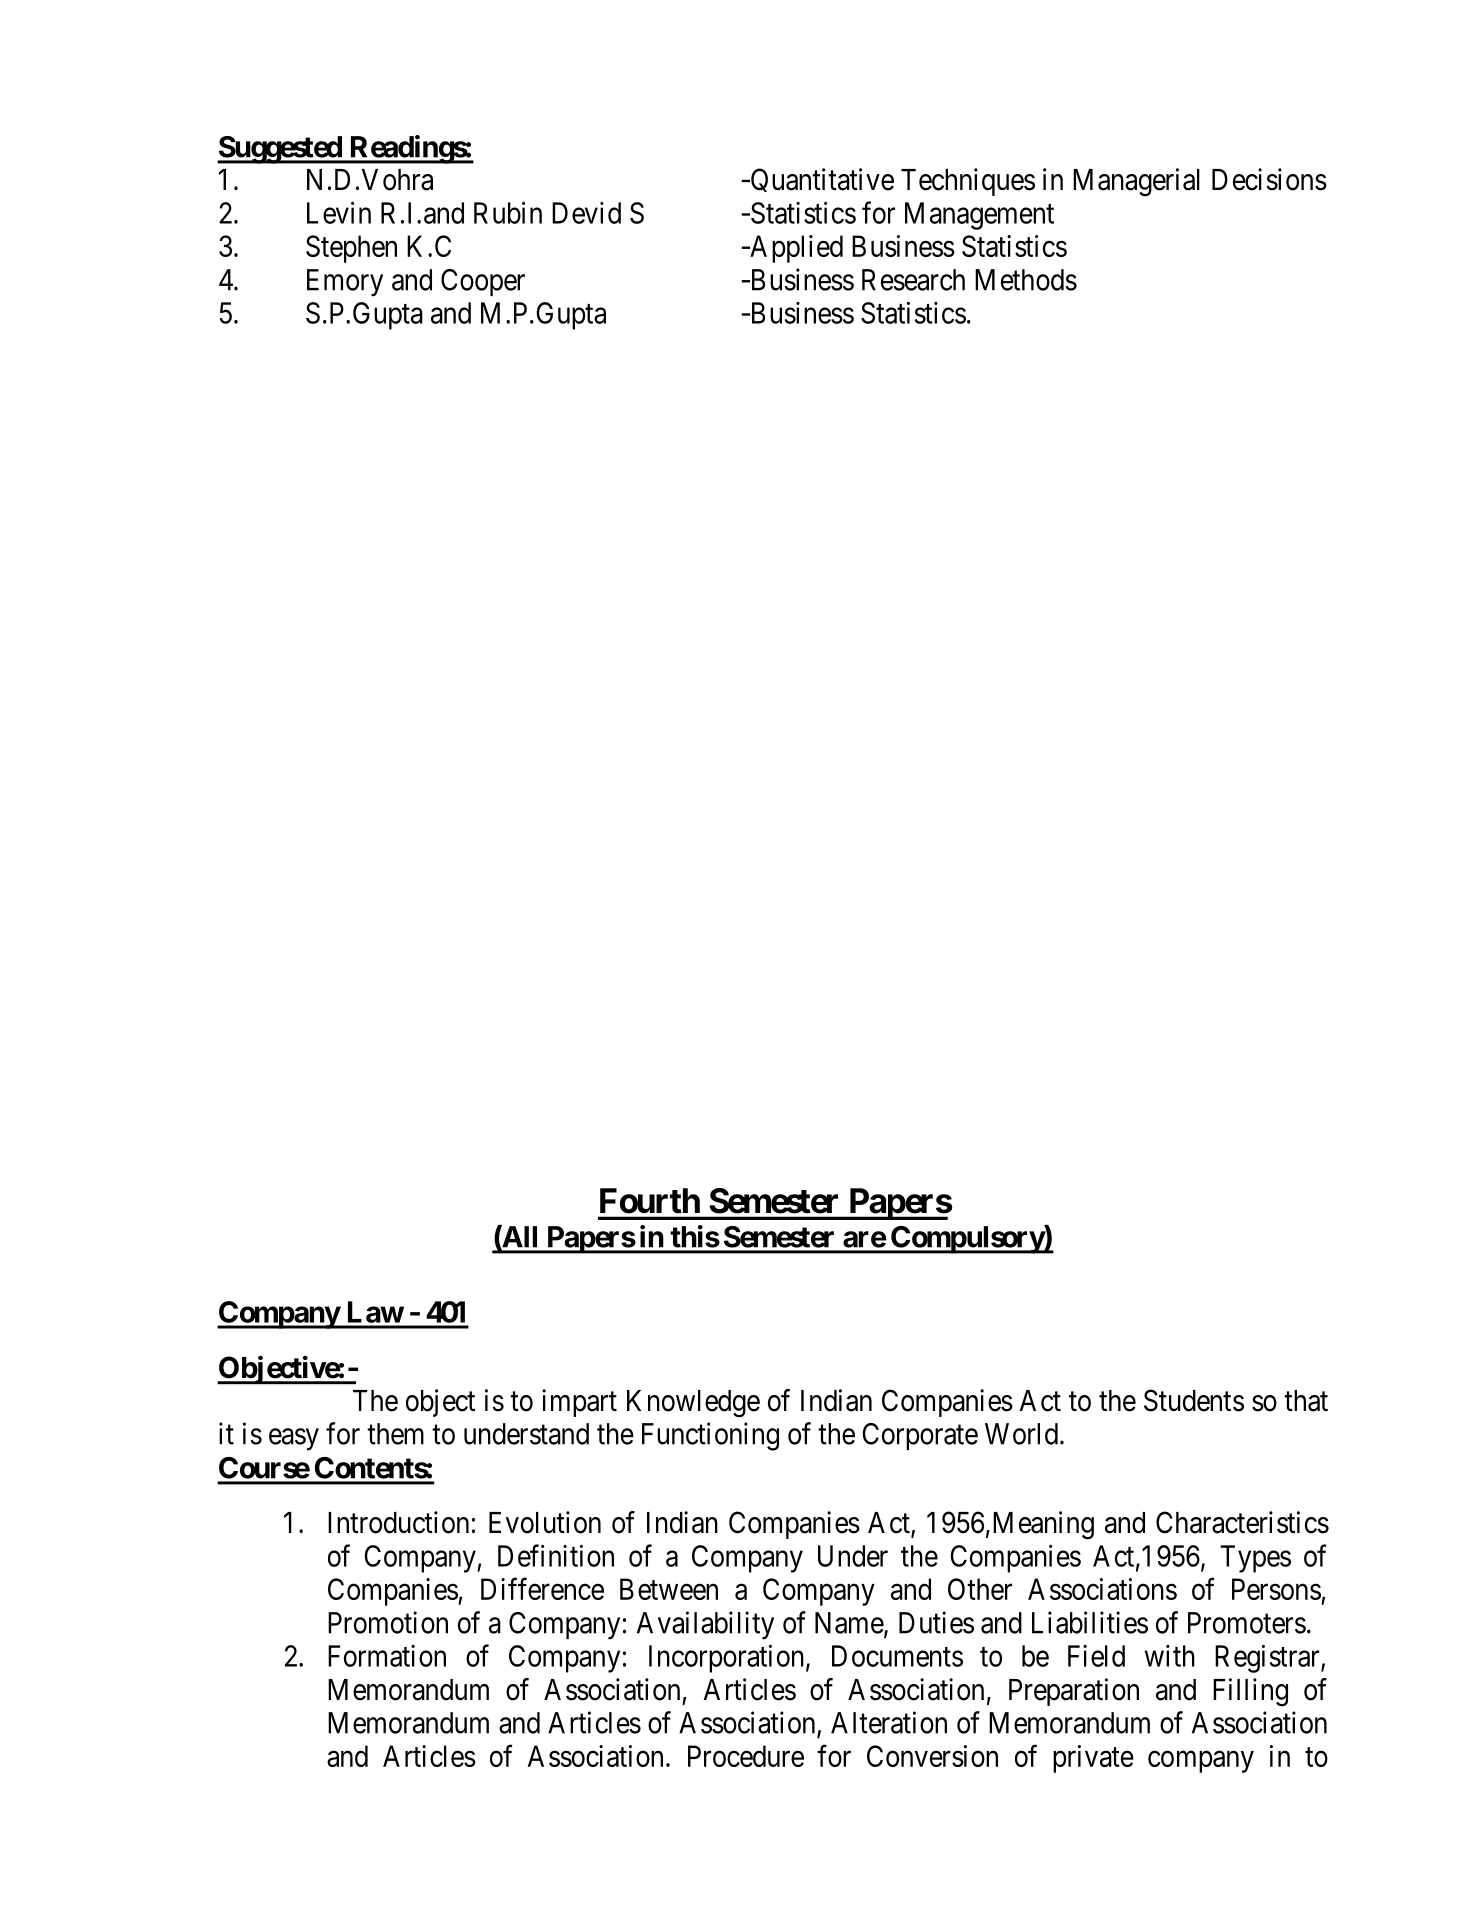 The image size is (1480, 1915). What do you see at coordinates (979, 216) in the screenshot?
I see `Management` at bounding box center [979, 216].
